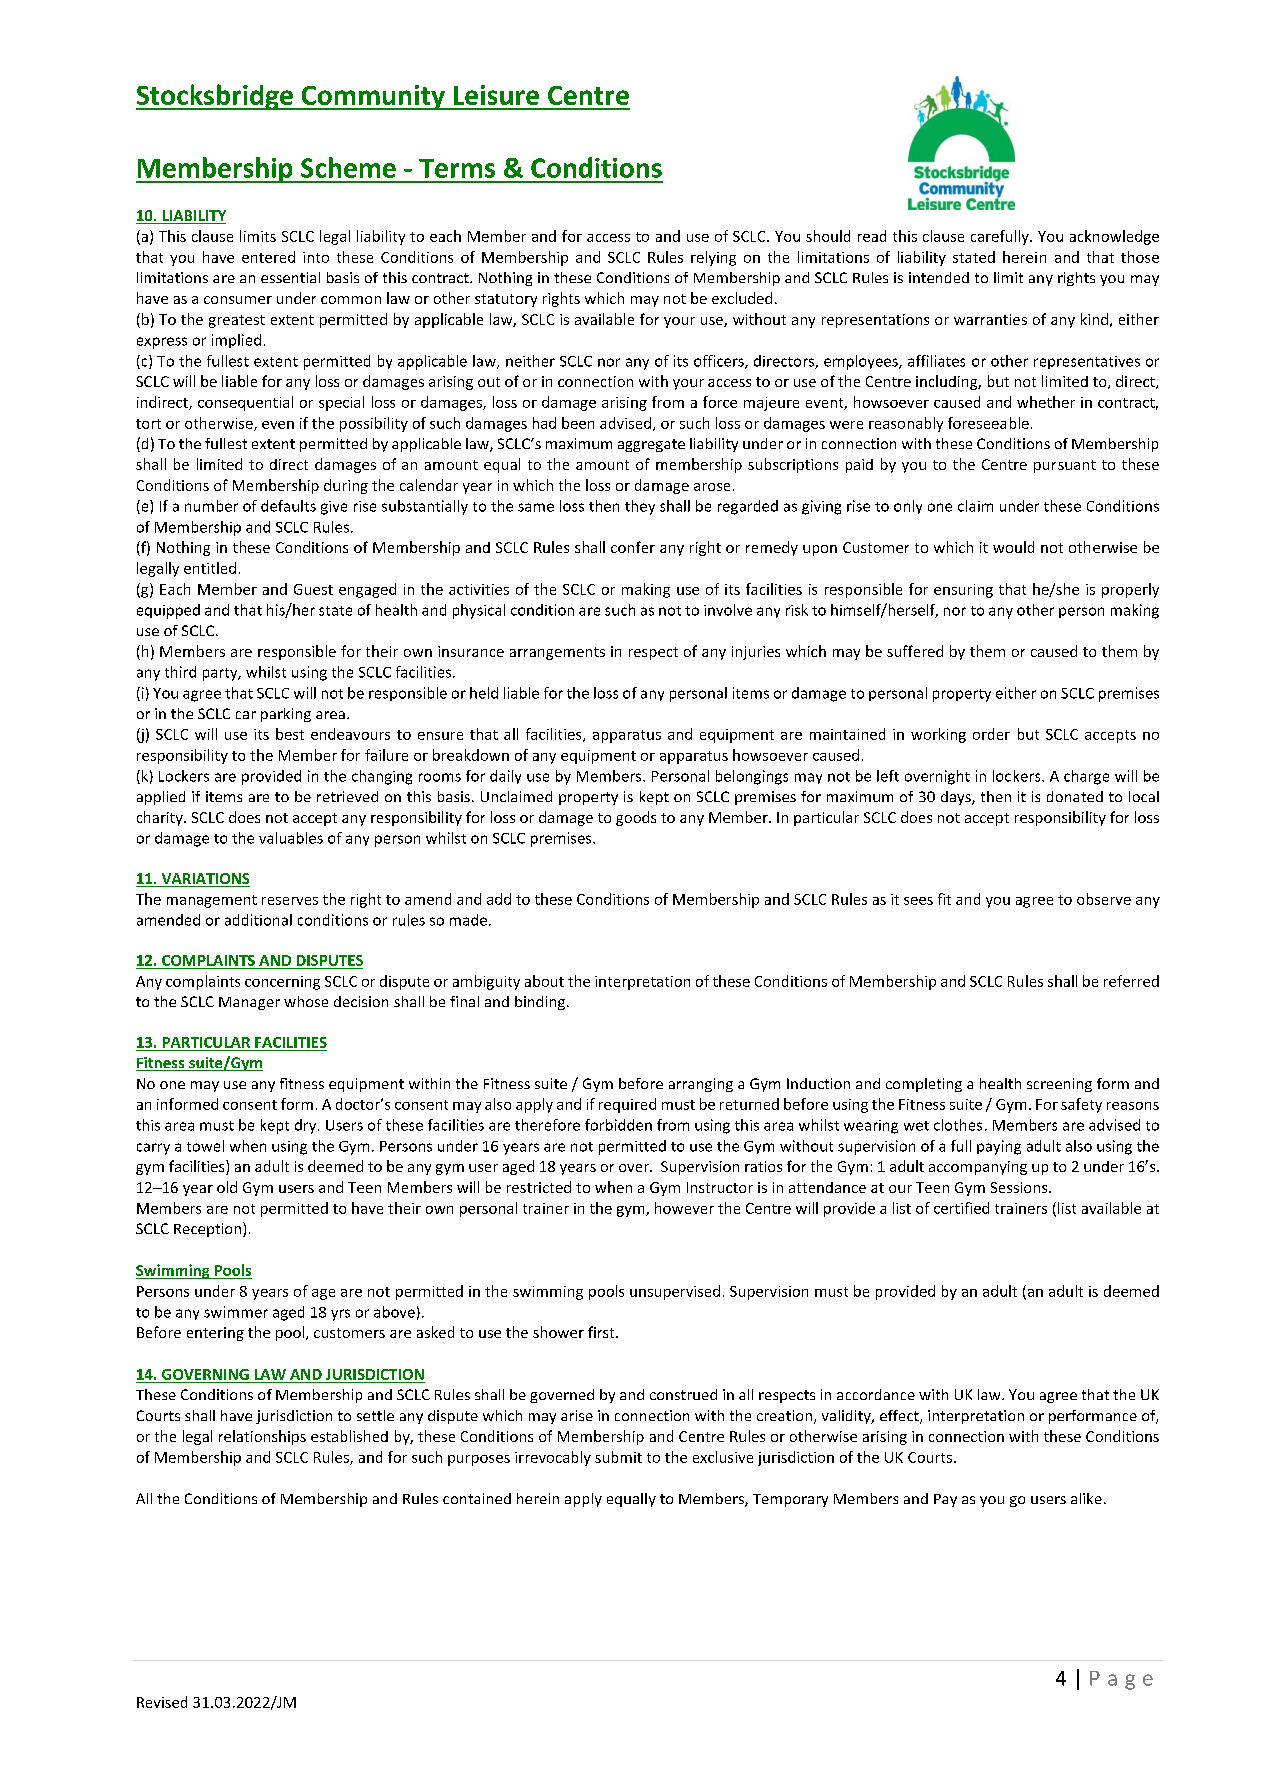 The height and width of the document is (1789, 1265). Describe the element at coordinates (162, 1702) in the document. I see `Revised` at that location.
